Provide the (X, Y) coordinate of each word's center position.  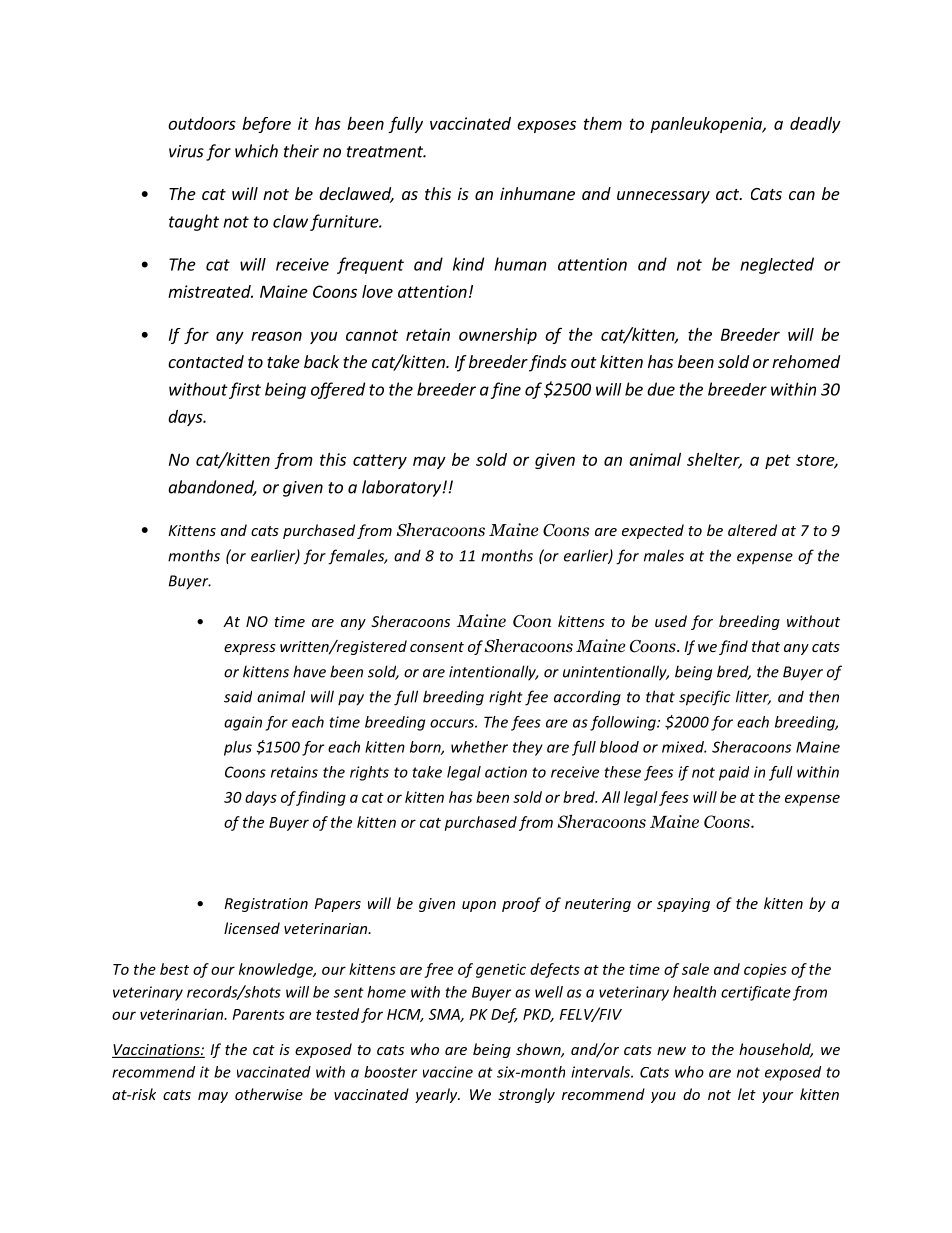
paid (734, 773)
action (506, 772)
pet (778, 461)
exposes (546, 126)
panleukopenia (707, 125)
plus (238, 748)
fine (505, 390)
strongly (526, 1095)
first (245, 390)
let (747, 1094)
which (256, 151)
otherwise (269, 1094)
